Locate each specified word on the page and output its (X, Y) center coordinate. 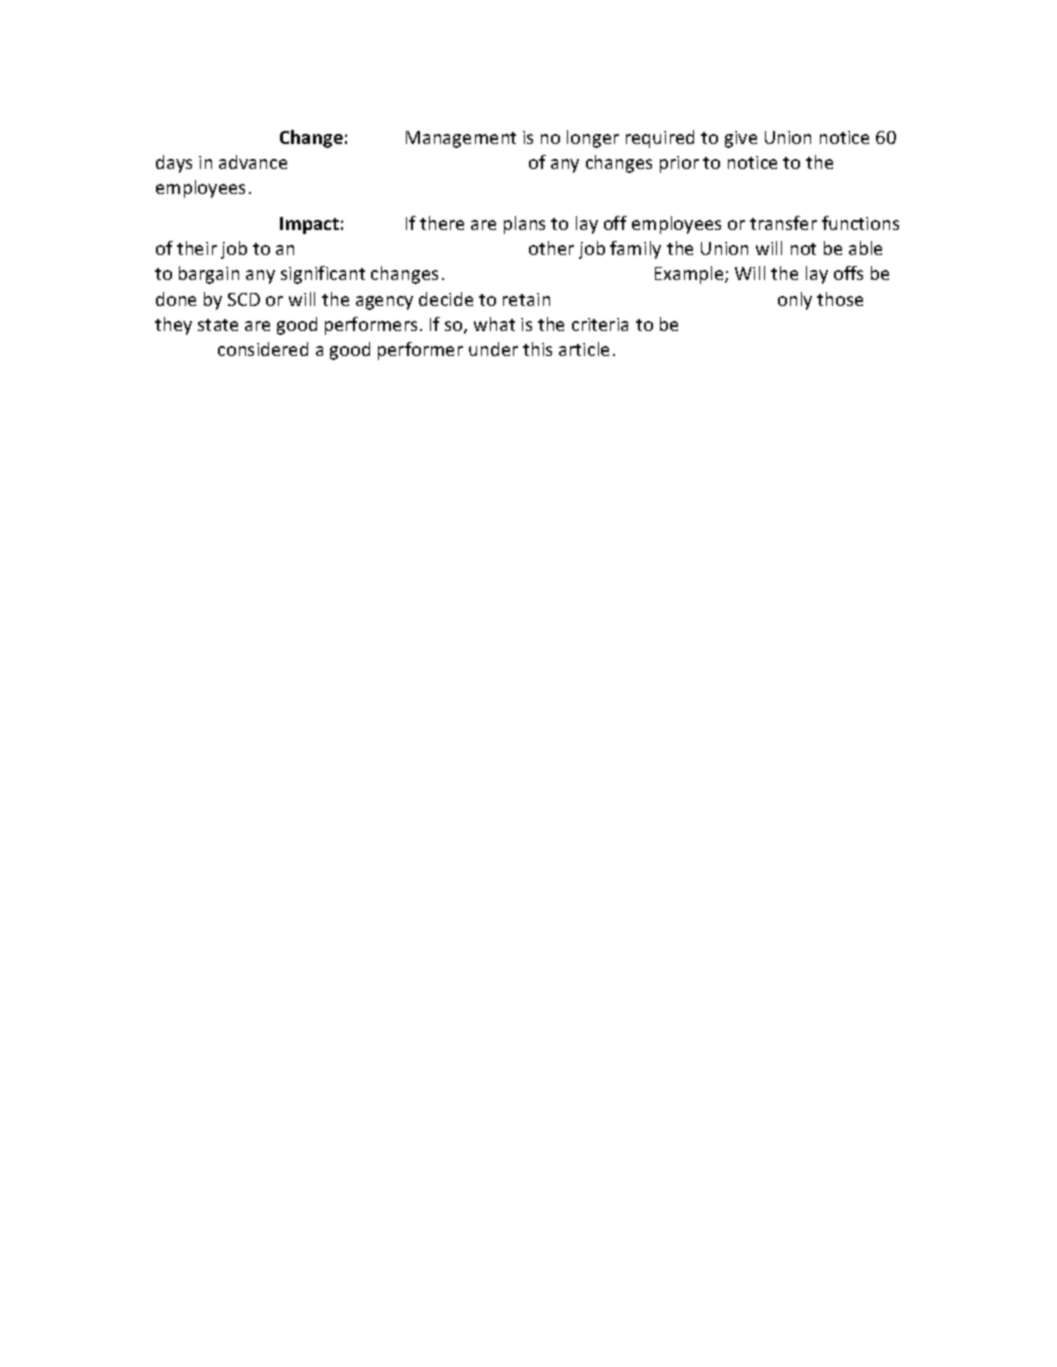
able (865, 248)
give (741, 139)
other (551, 248)
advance (253, 162)
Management (461, 139)
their (197, 248)
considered (263, 349)
